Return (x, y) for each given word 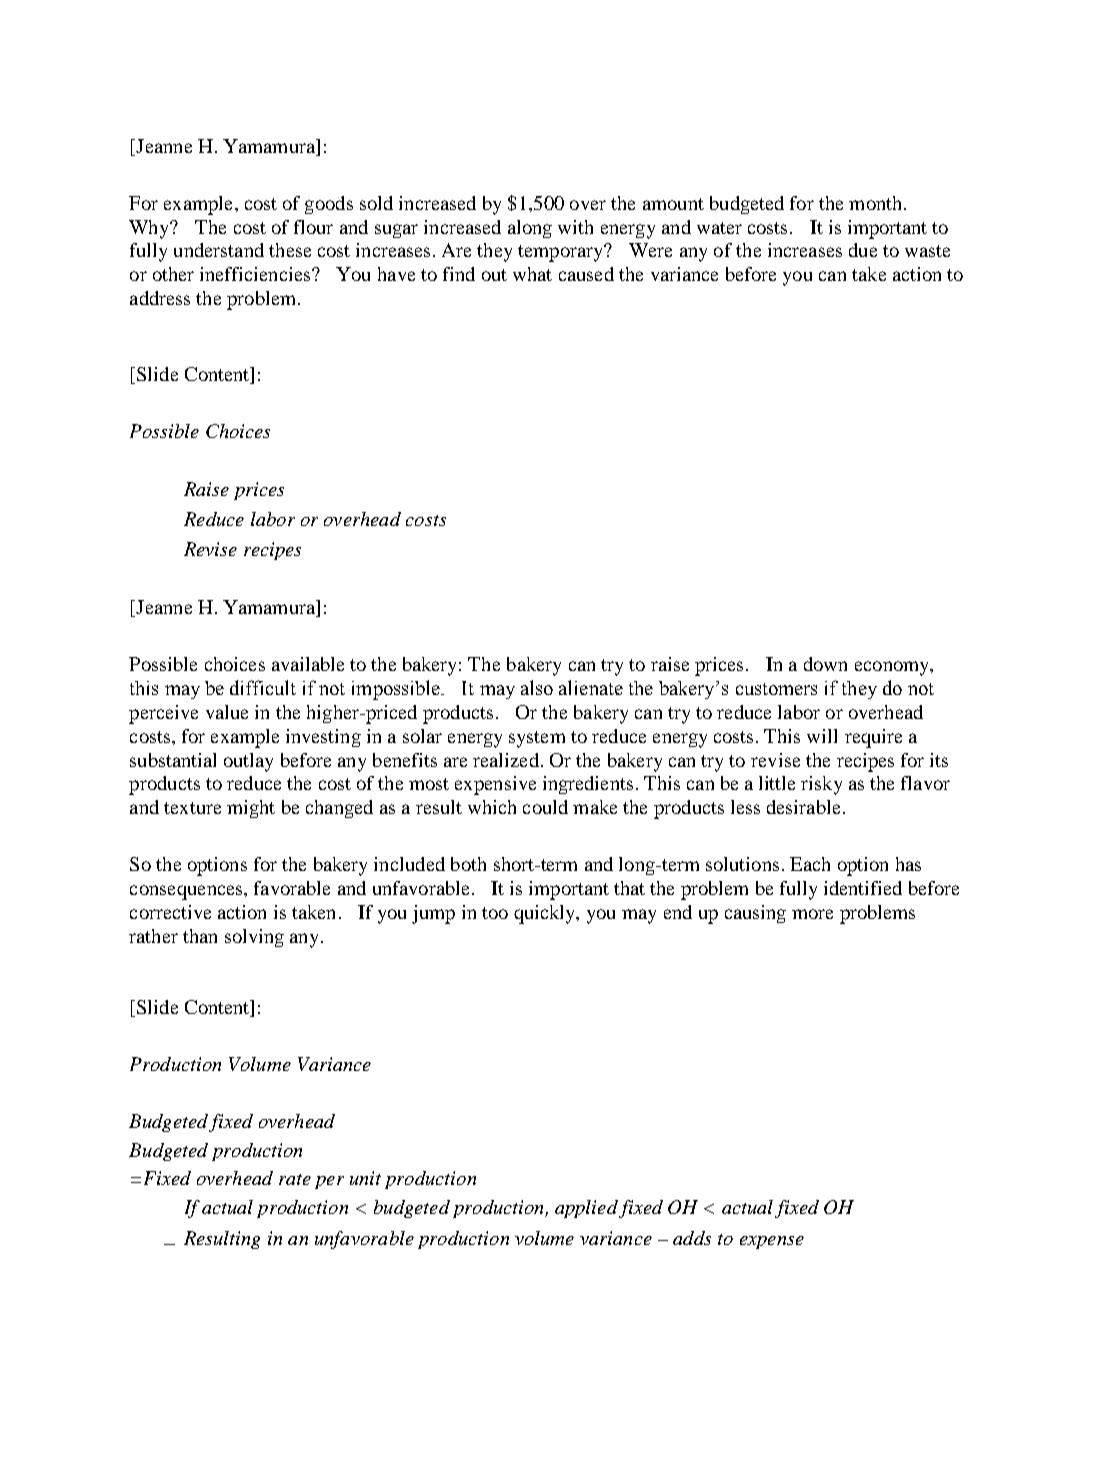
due (863, 250)
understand (219, 250)
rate (295, 1179)
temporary (561, 253)
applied (586, 1209)
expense (772, 1242)
